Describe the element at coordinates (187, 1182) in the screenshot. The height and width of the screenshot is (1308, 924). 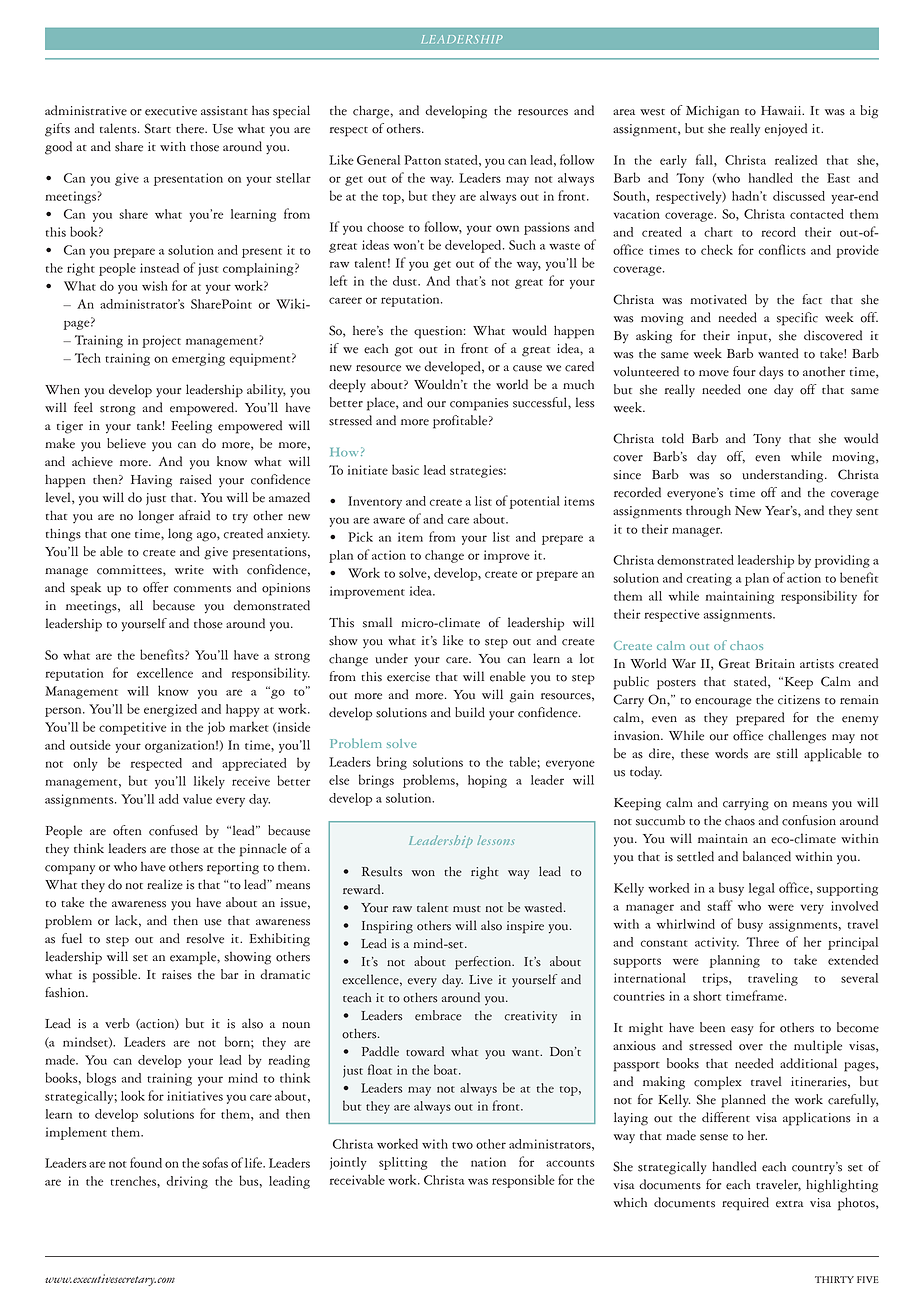
I see `driving` at that location.
